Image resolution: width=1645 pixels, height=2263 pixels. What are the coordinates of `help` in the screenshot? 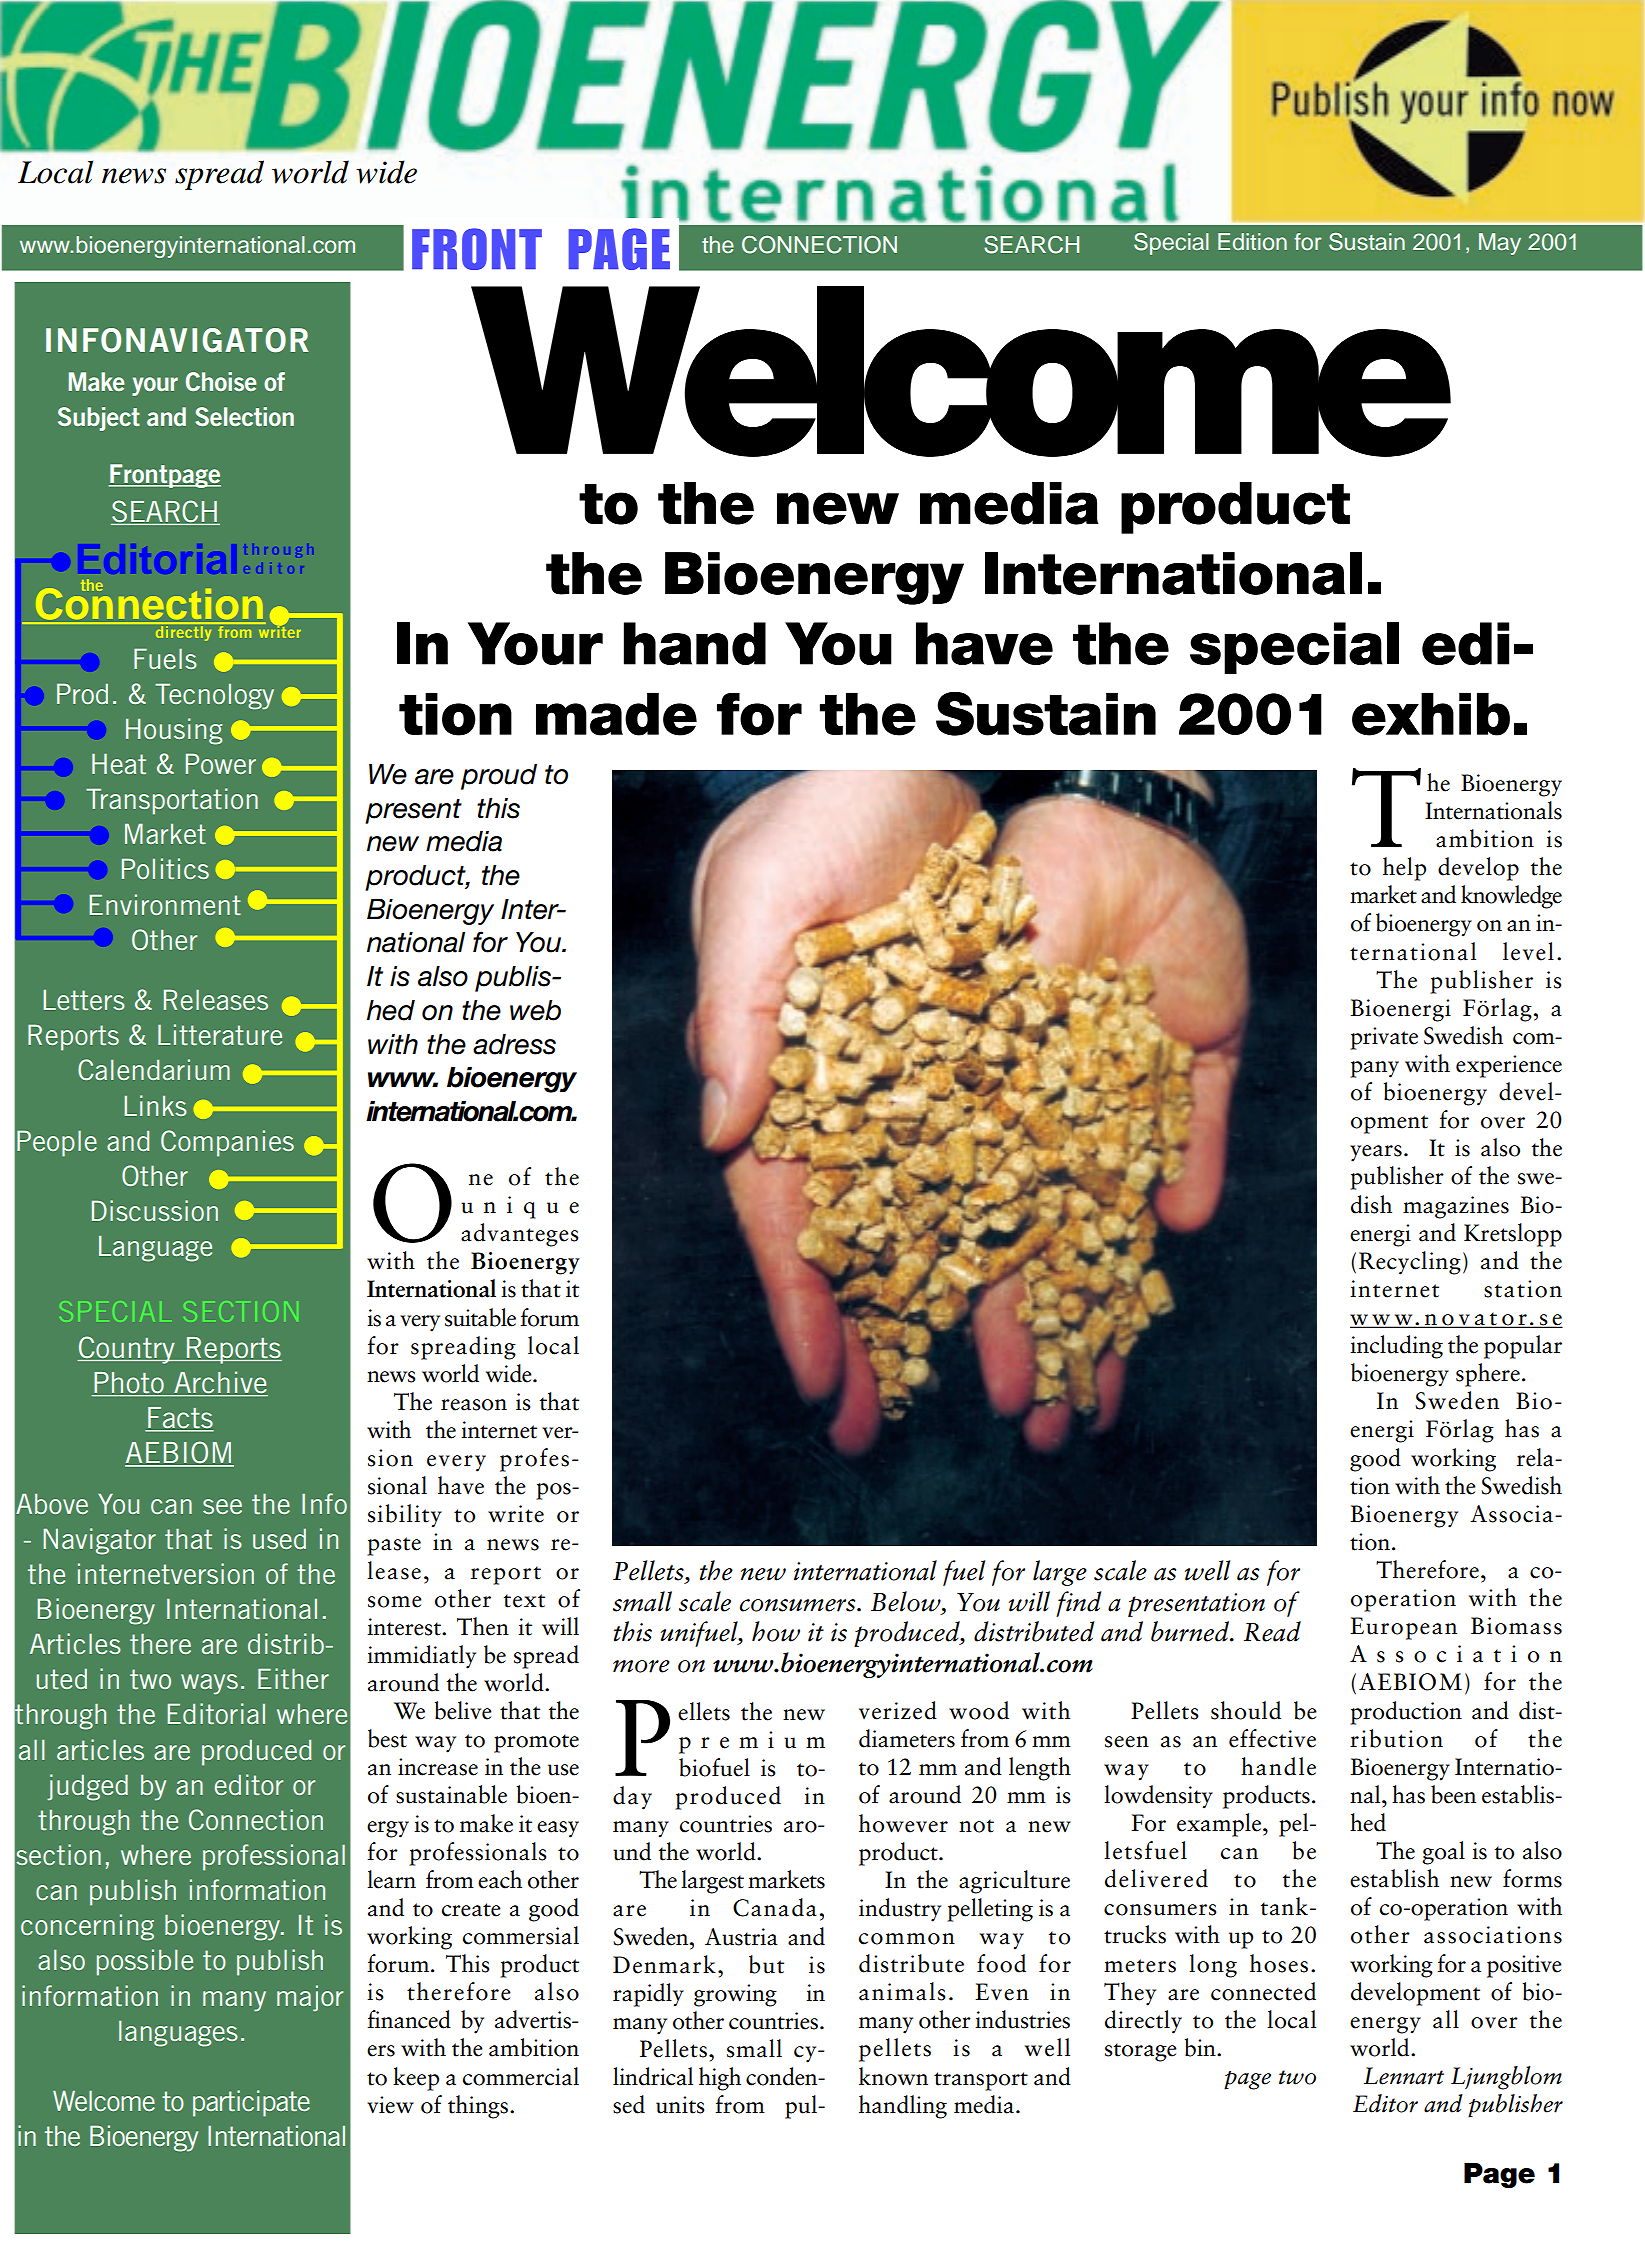 It's located at (1404, 869).
